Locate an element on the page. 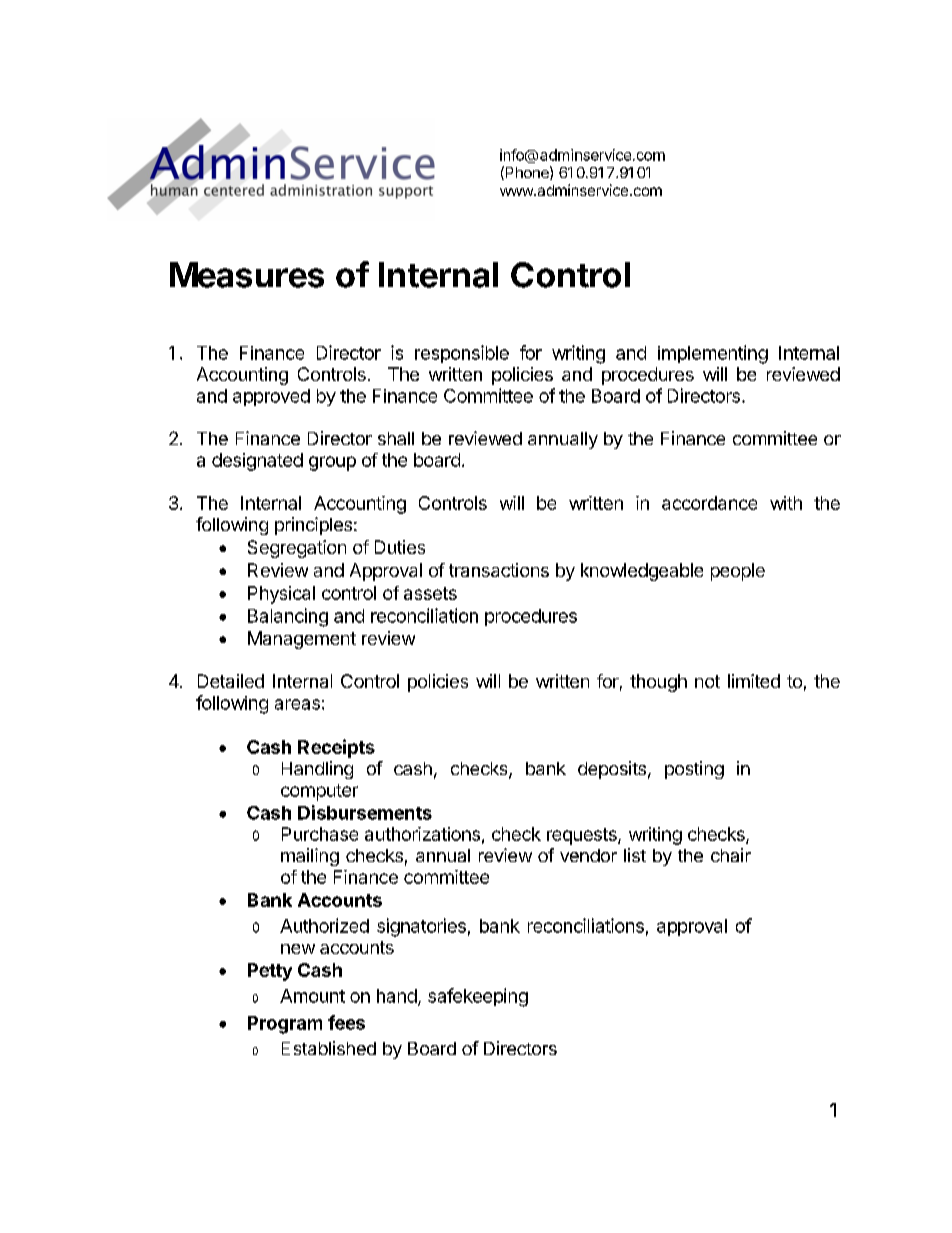 Image resolution: width=952 pixels, height=1233 pixels. deposits is located at coordinates (612, 770).
